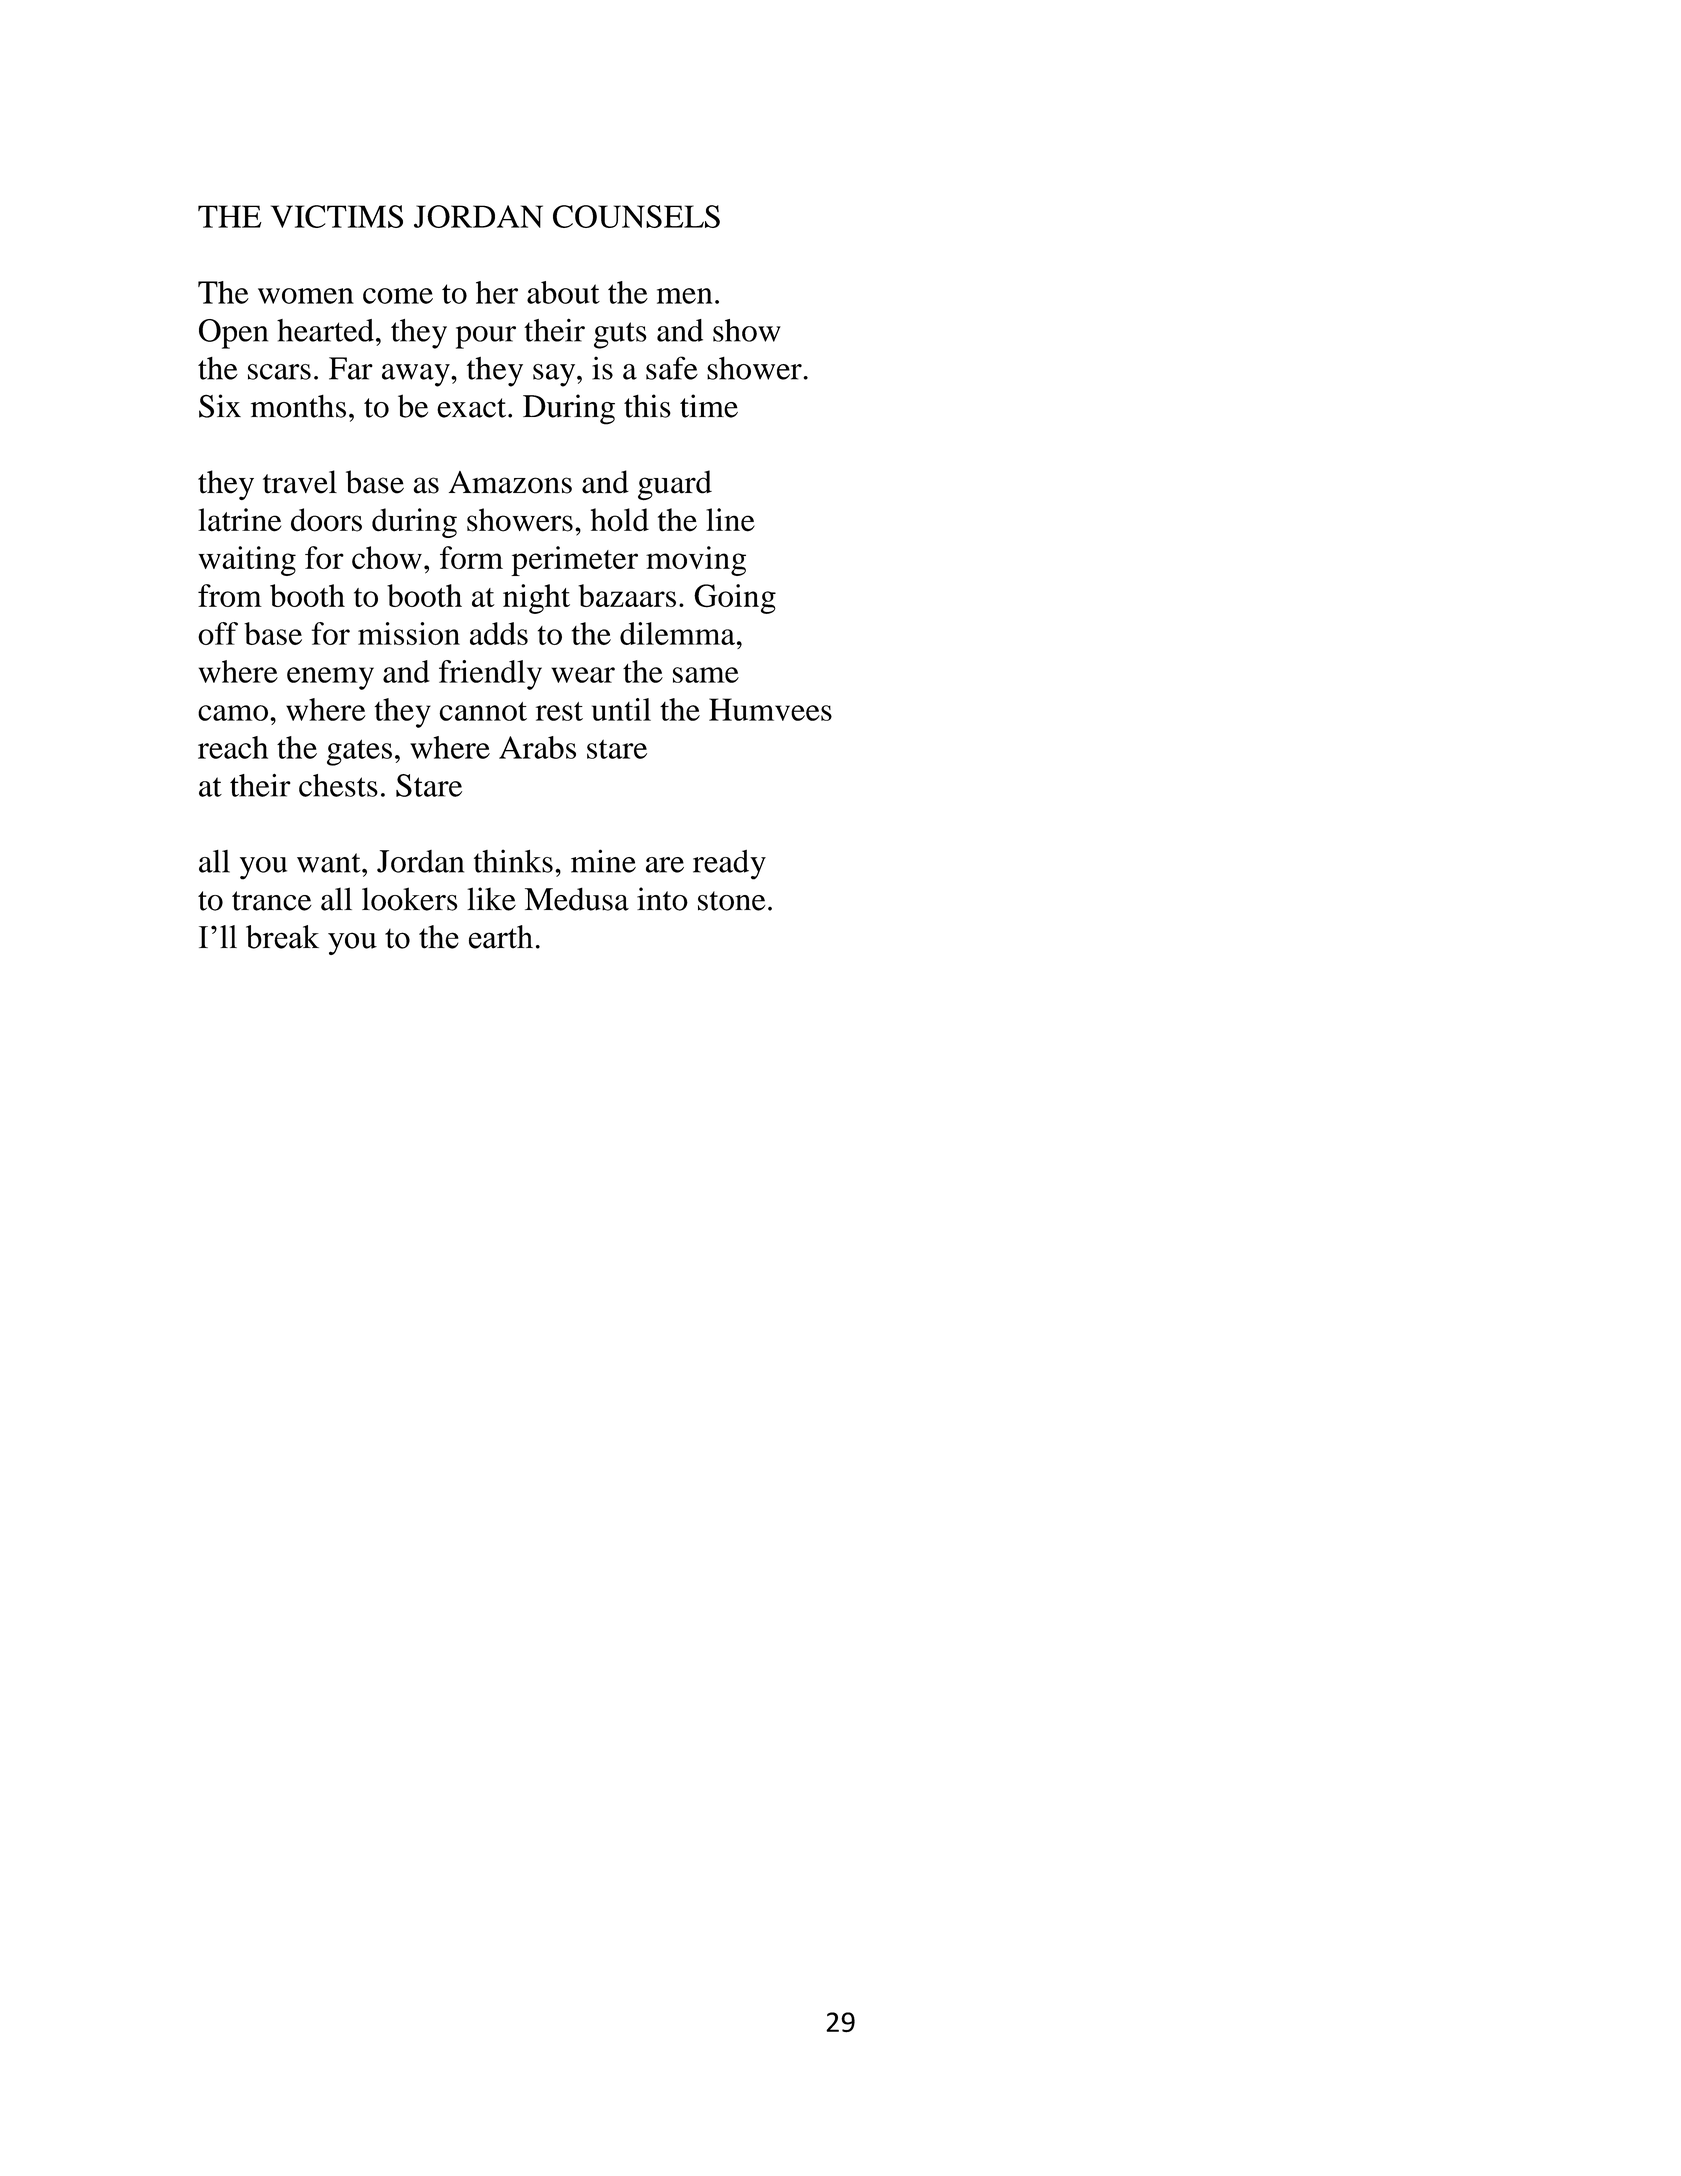  Describe the element at coordinates (233, 747) in the document. I see `reach` at that location.
